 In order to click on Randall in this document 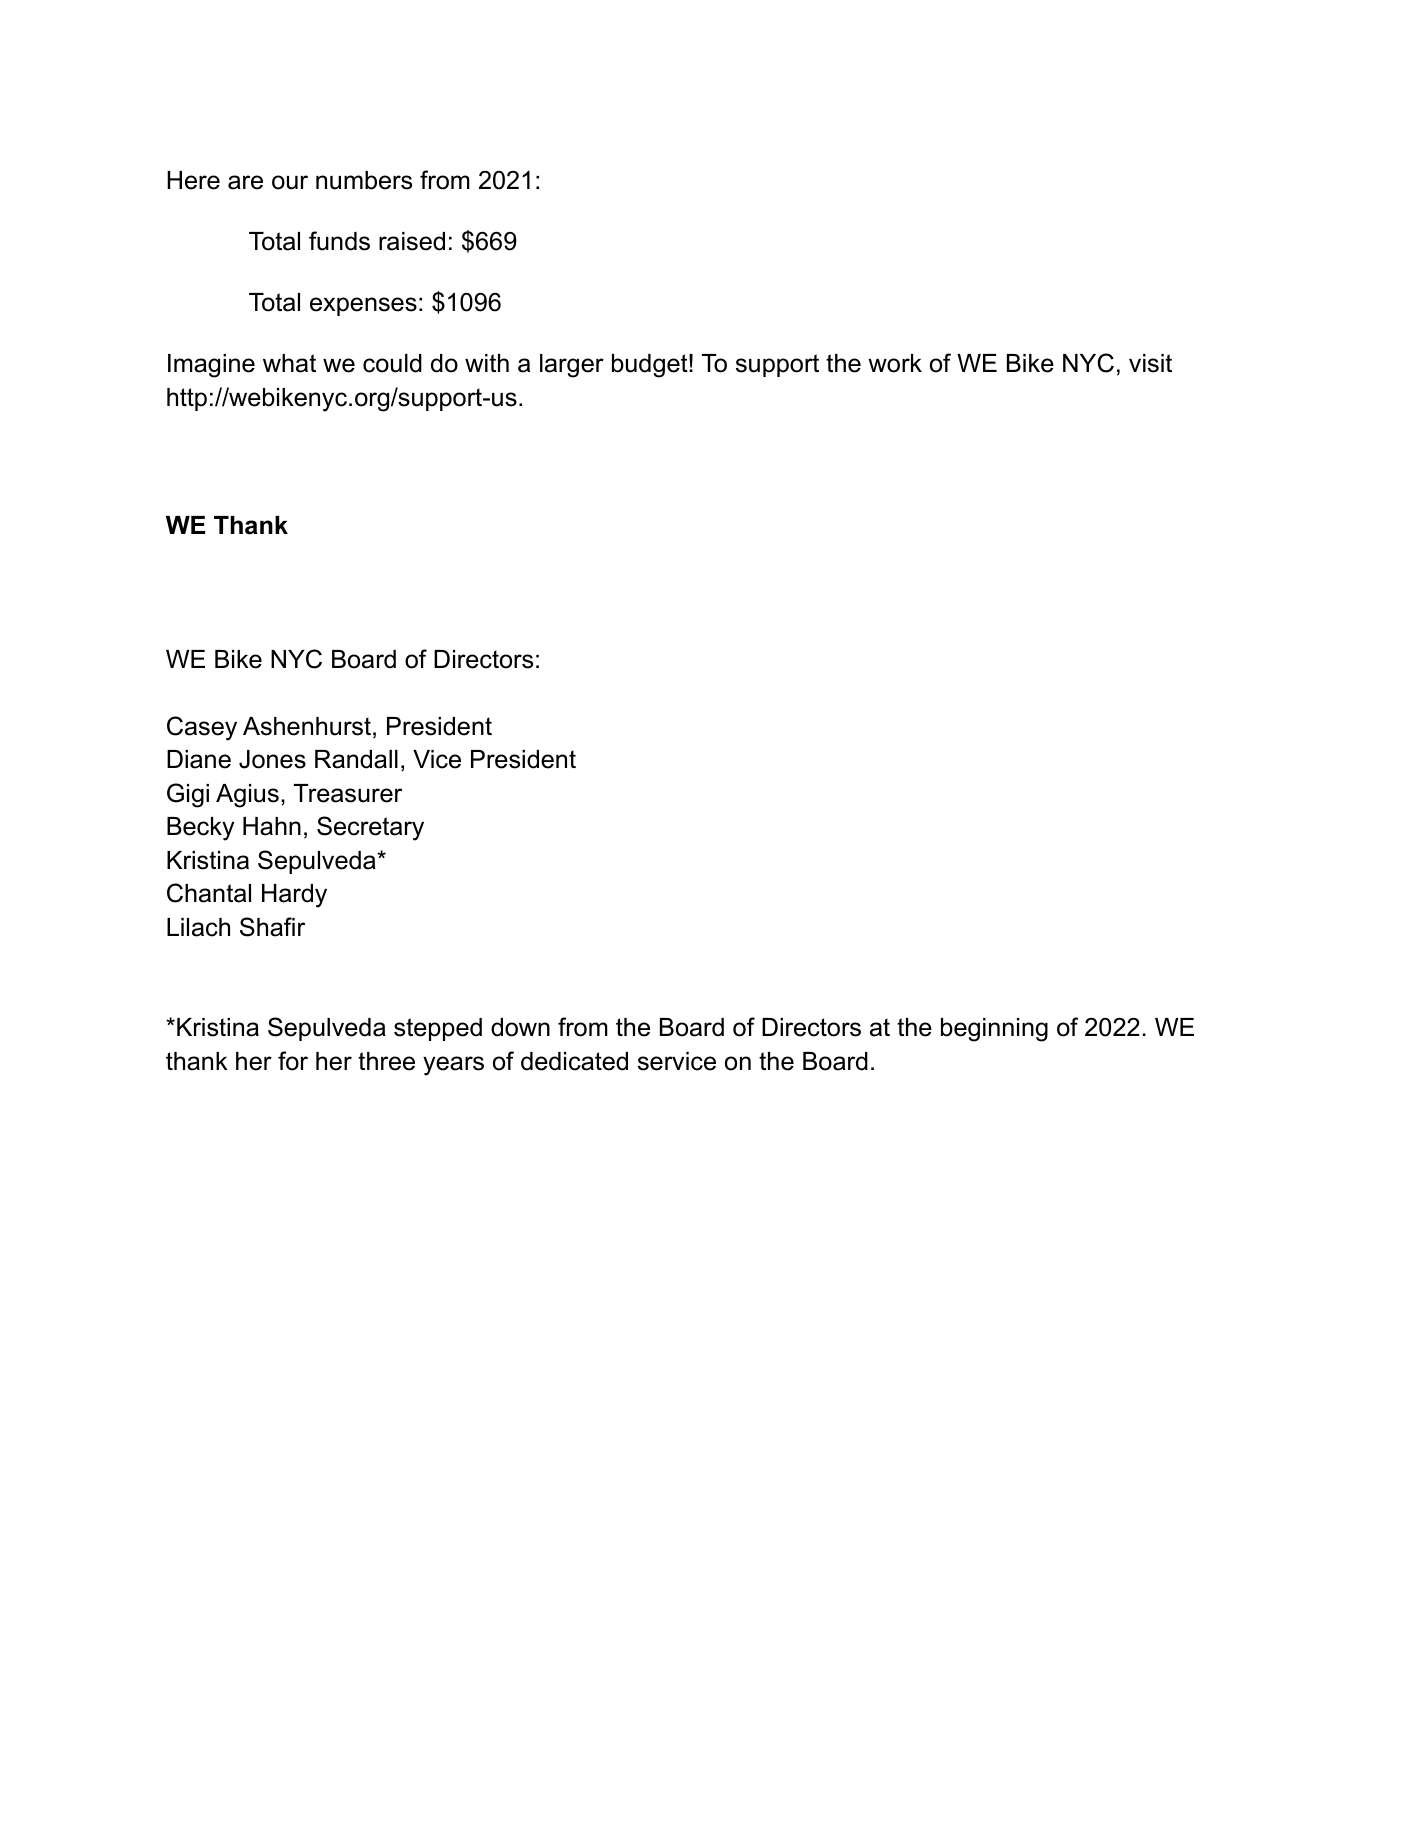, I will do `click(356, 759)`.
